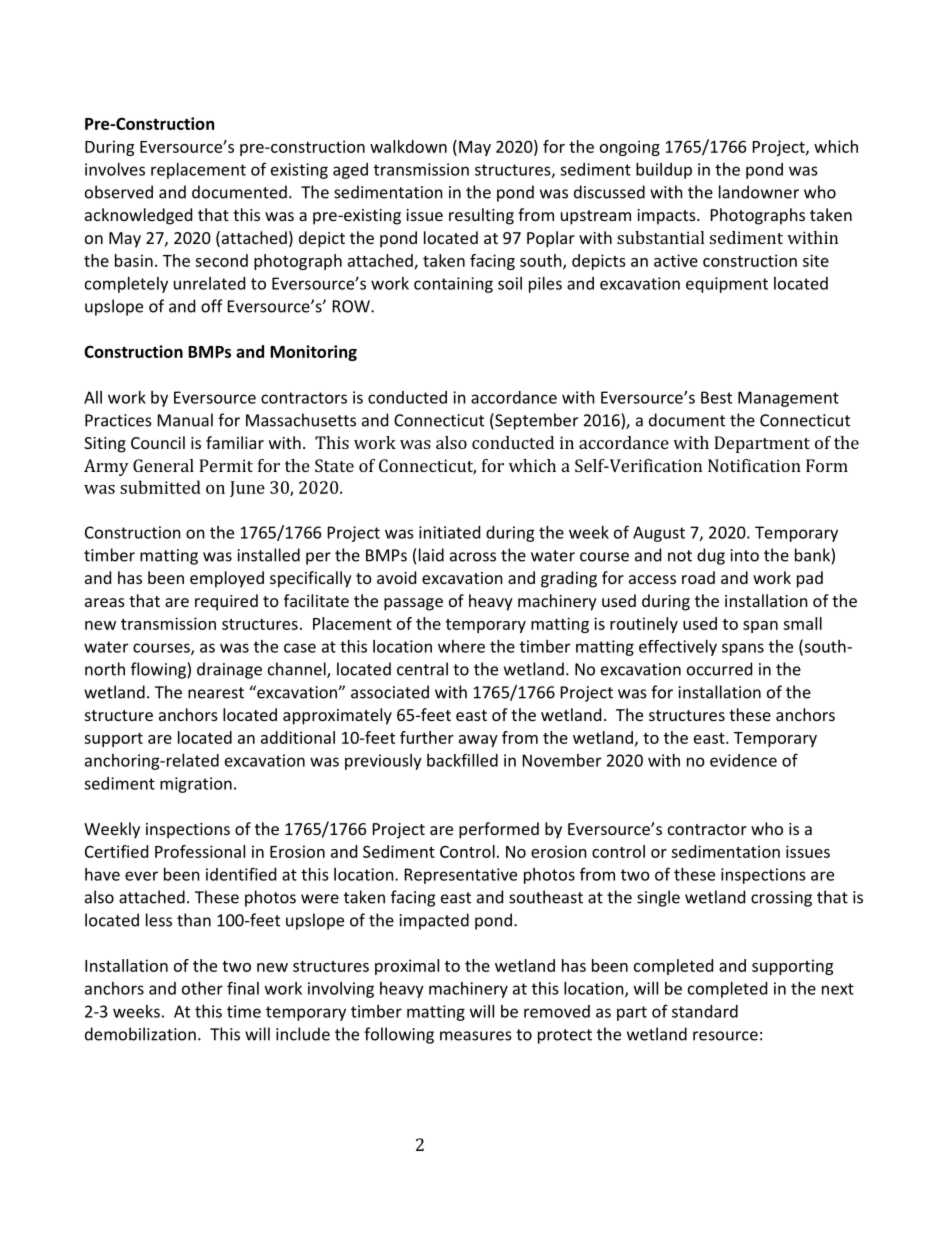  Describe the element at coordinates (476, 1036) in the screenshot. I see `measures` at that location.
